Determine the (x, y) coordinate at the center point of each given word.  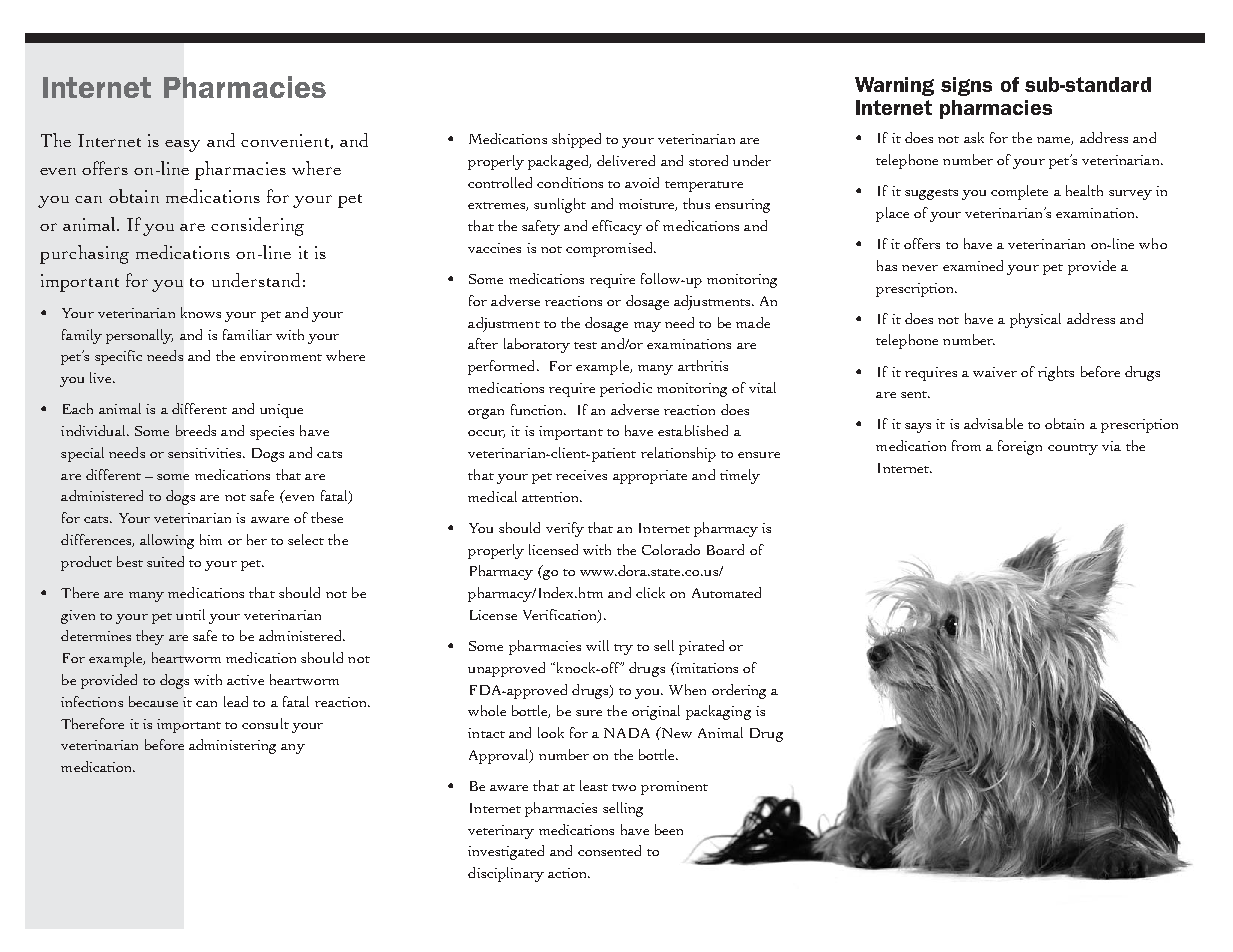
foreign (1020, 447)
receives (581, 475)
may (647, 327)
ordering (739, 691)
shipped (576, 140)
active (245, 680)
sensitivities (206, 453)
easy (182, 146)
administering (232, 746)
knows (201, 312)
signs (966, 86)
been (669, 829)
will (597, 645)
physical (1035, 320)
